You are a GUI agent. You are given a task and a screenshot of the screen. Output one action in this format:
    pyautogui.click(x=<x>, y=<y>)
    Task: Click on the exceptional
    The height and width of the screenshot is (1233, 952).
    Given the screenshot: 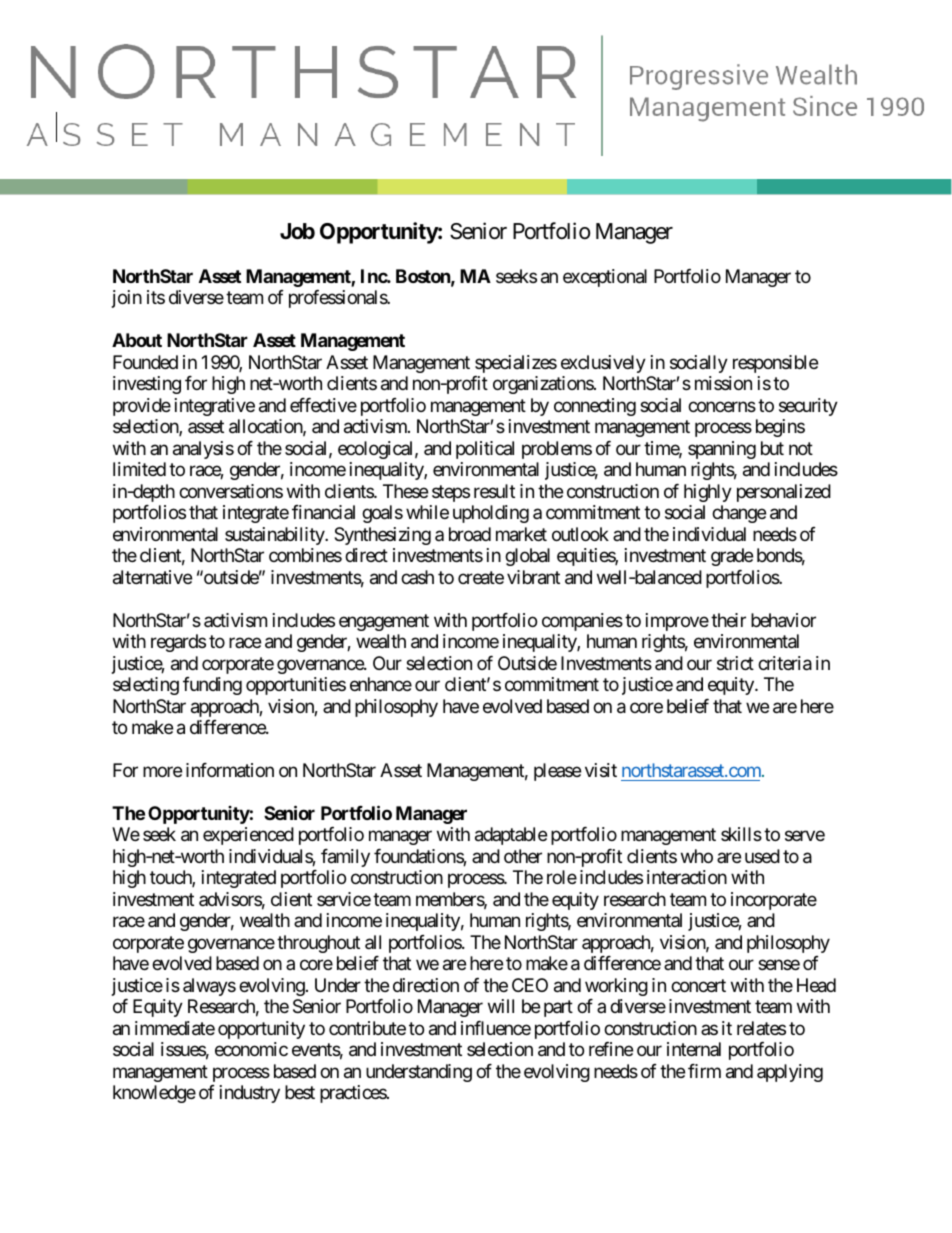 What is the action you would take?
    pyautogui.click(x=605, y=278)
